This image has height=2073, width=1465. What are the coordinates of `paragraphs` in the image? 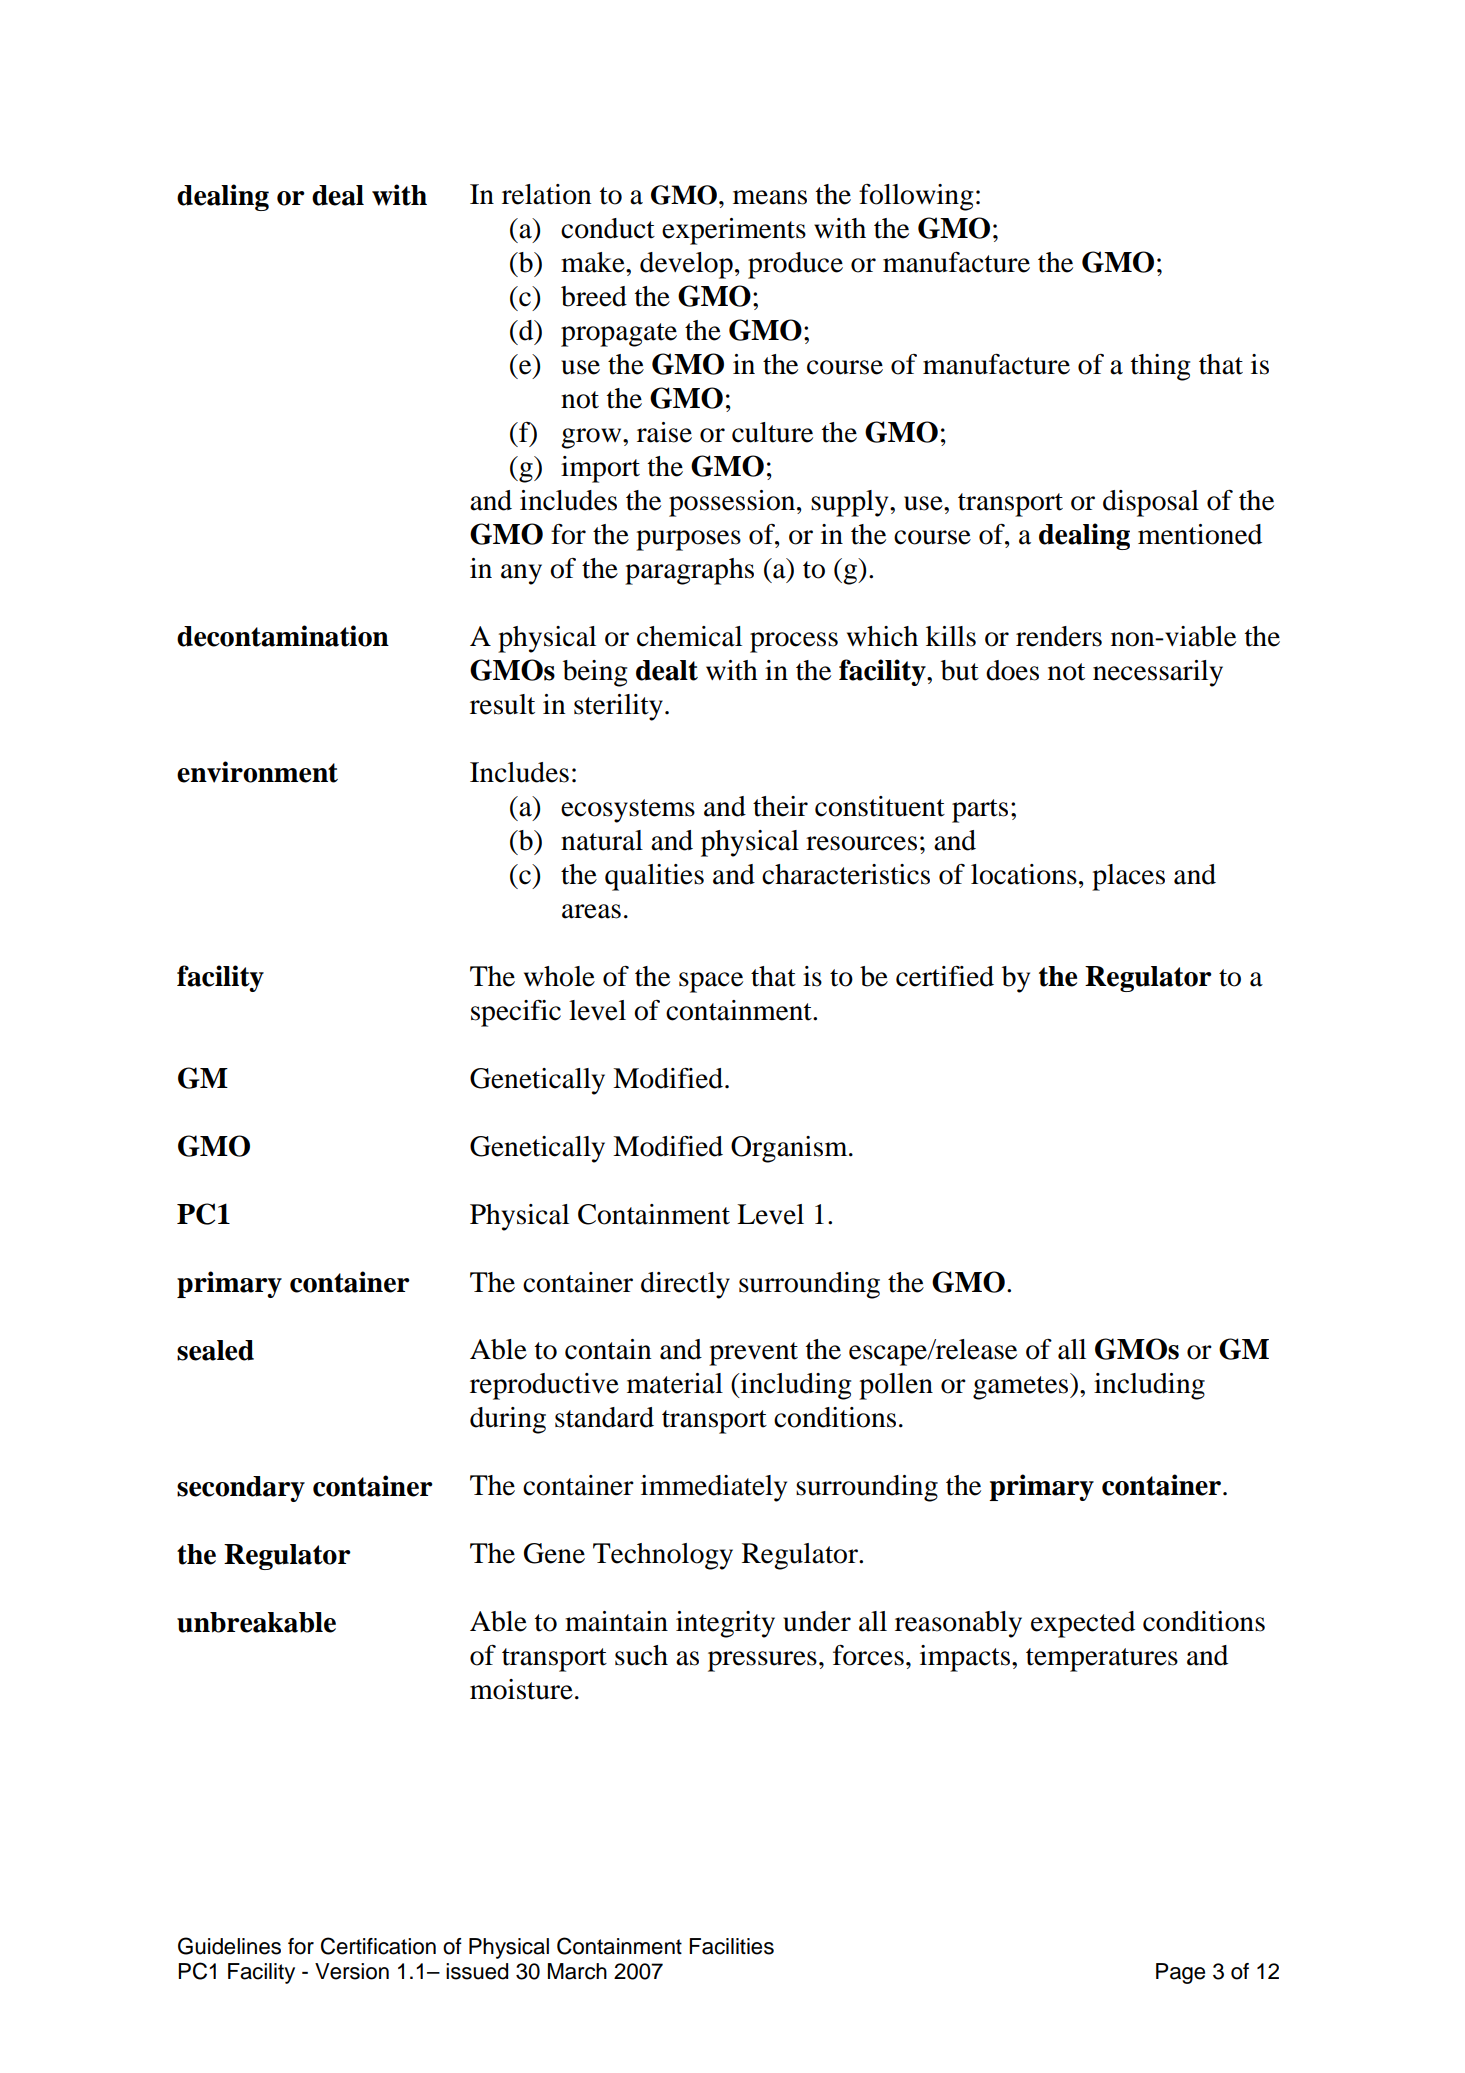 It's located at (689, 571).
